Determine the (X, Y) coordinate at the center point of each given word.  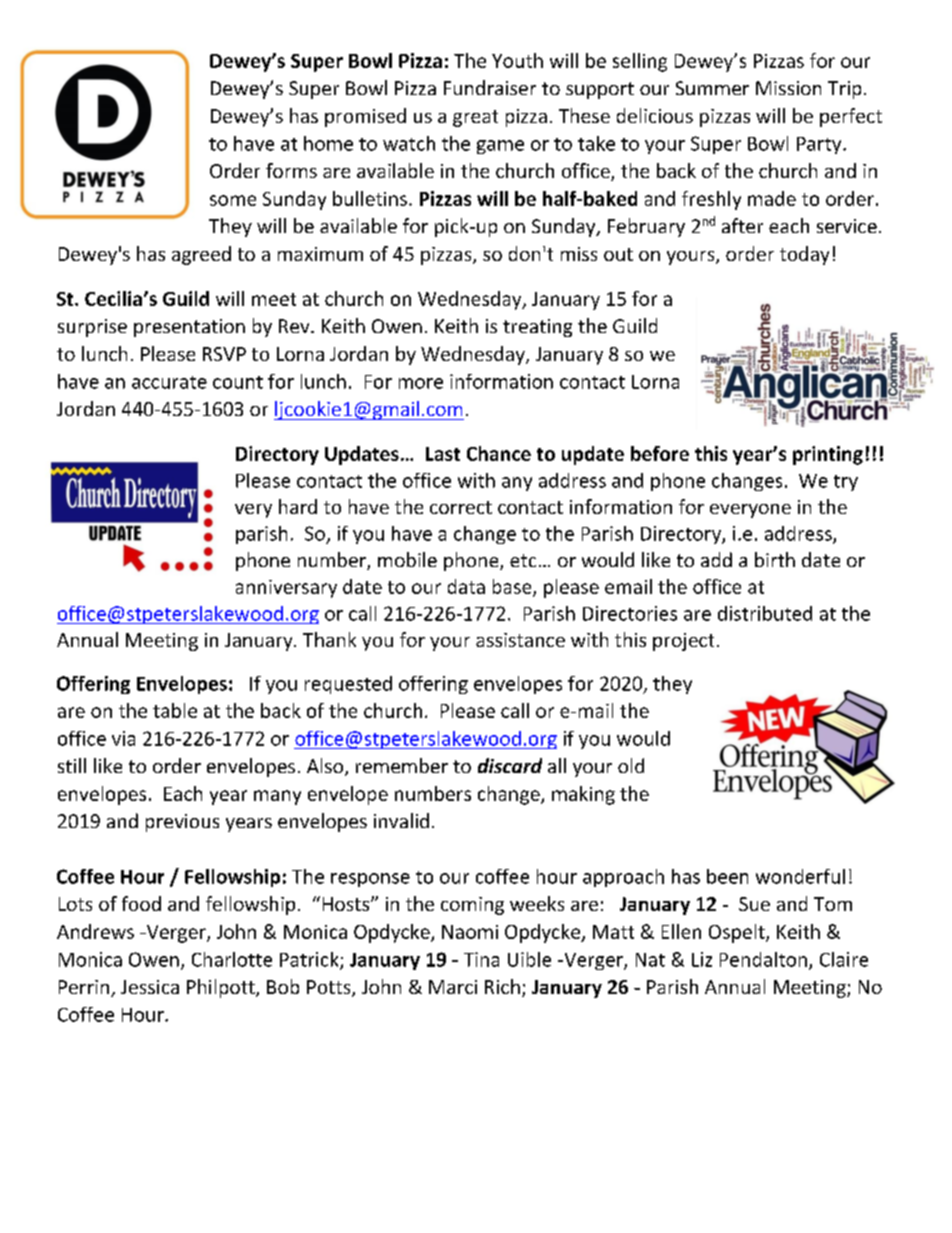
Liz (702, 959)
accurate (169, 382)
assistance (520, 640)
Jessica (150, 987)
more (421, 383)
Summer (712, 88)
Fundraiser (490, 87)
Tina (481, 959)
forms (291, 170)
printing (828, 455)
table (175, 710)
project (683, 642)
